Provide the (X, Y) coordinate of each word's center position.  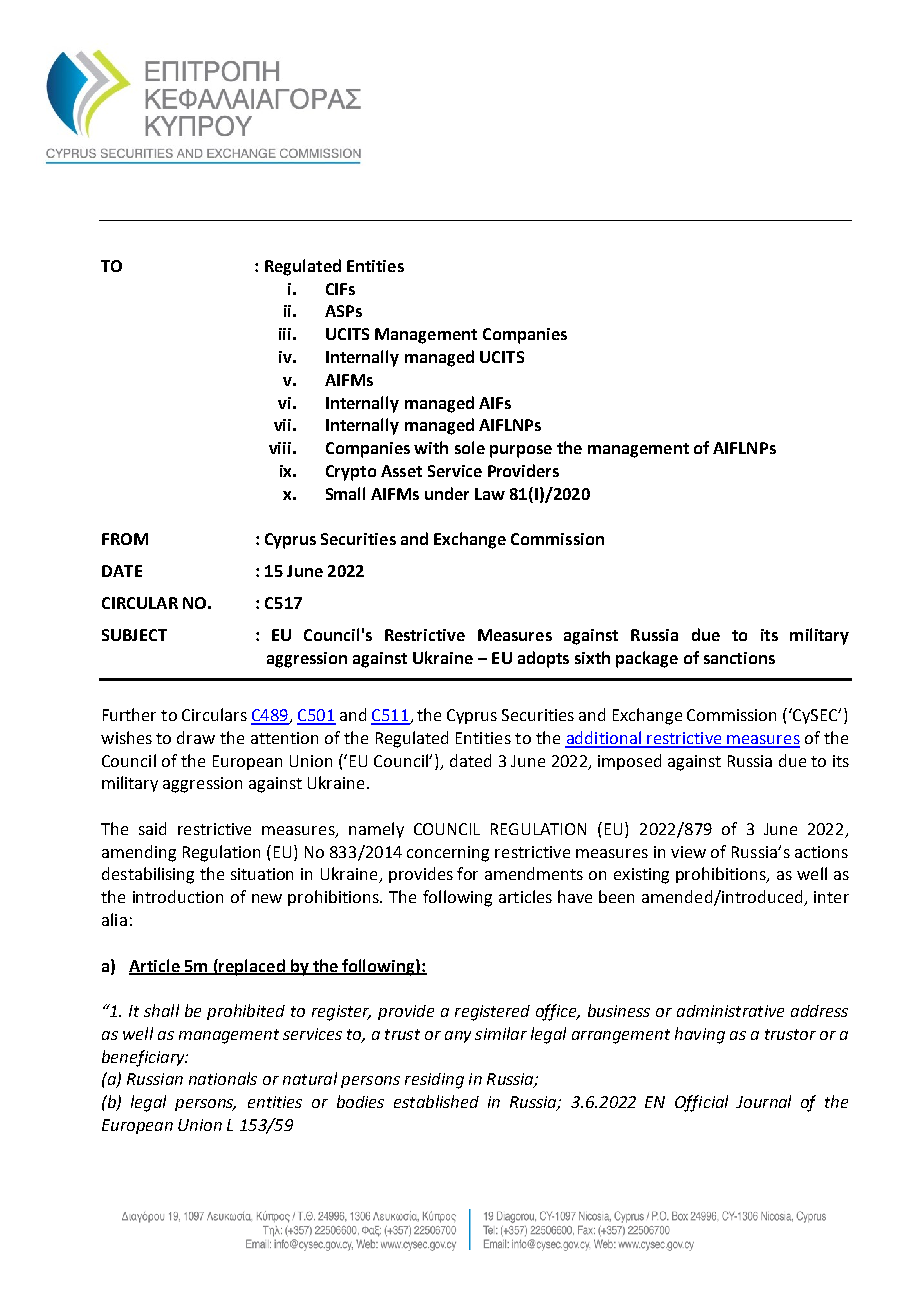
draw (196, 737)
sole (470, 447)
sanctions (739, 658)
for (467, 873)
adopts (543, 659)
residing (434, 1081)
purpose (521, 451)
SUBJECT (134, 635)
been (616, 896)
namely (376, 830)
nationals (223, 1078)
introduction (178, 896)
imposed (629, 762)
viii (280, 448)
